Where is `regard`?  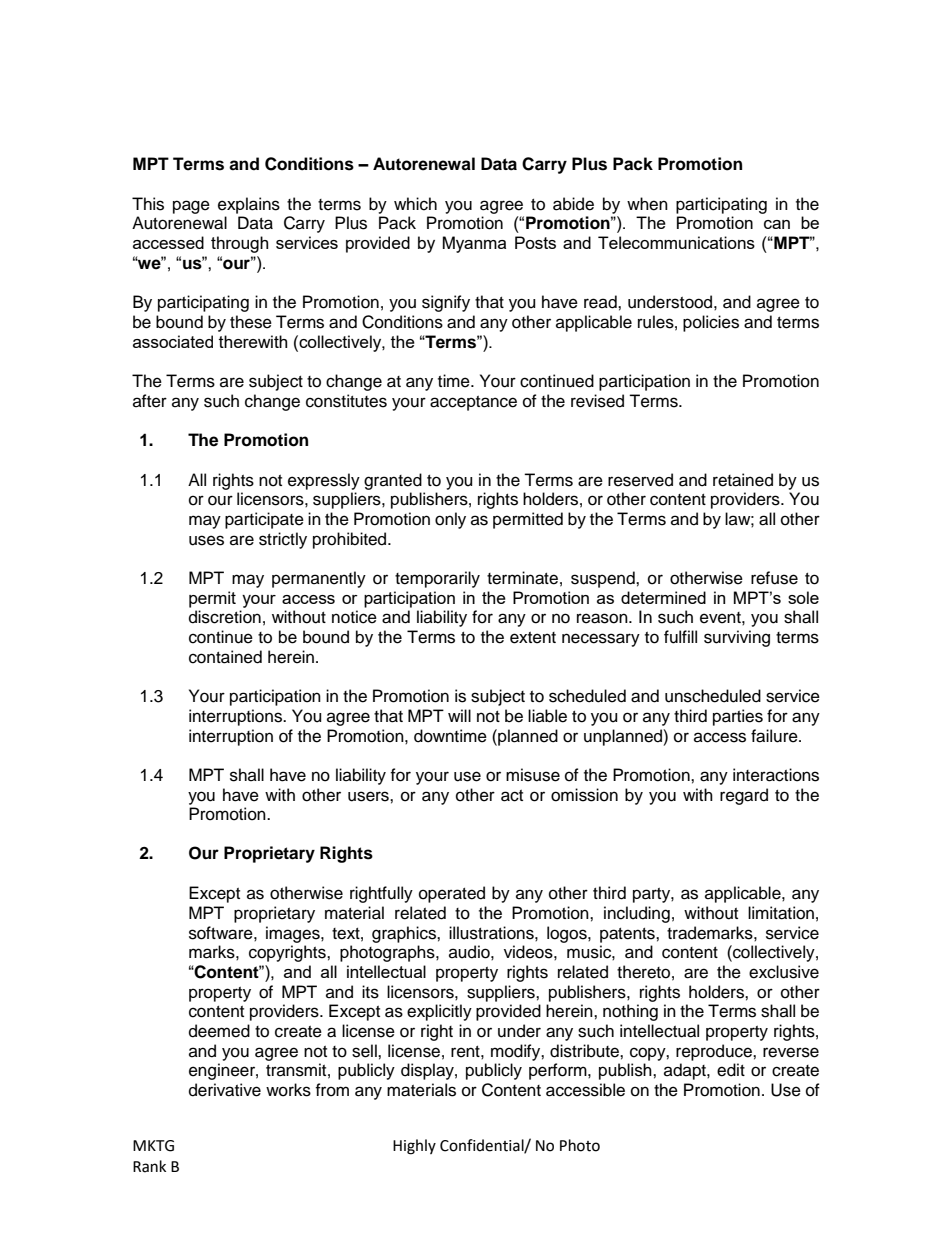
regard is located at coordinates (744, 796).
